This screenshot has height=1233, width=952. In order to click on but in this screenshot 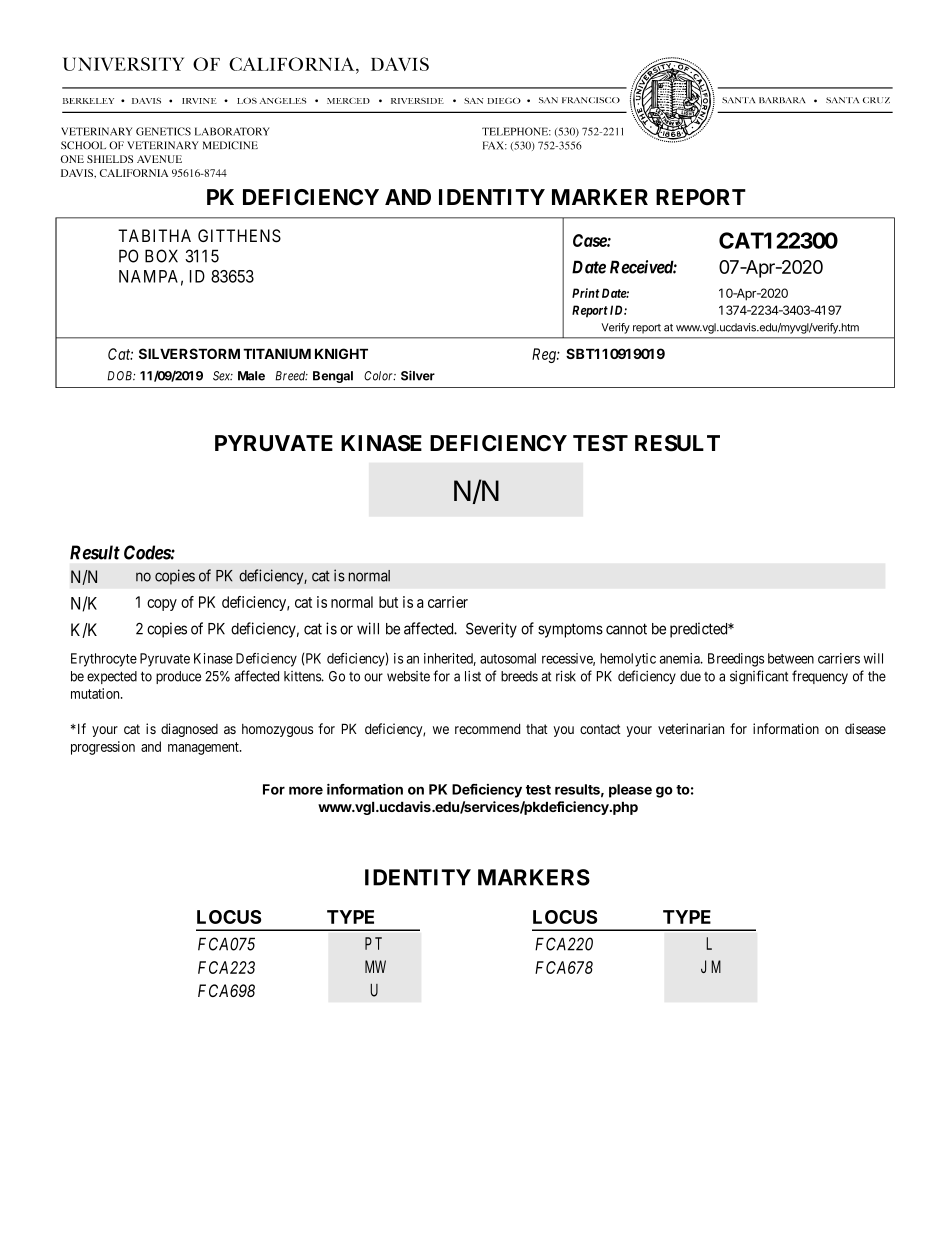, I will do `click(388, 602)`.
